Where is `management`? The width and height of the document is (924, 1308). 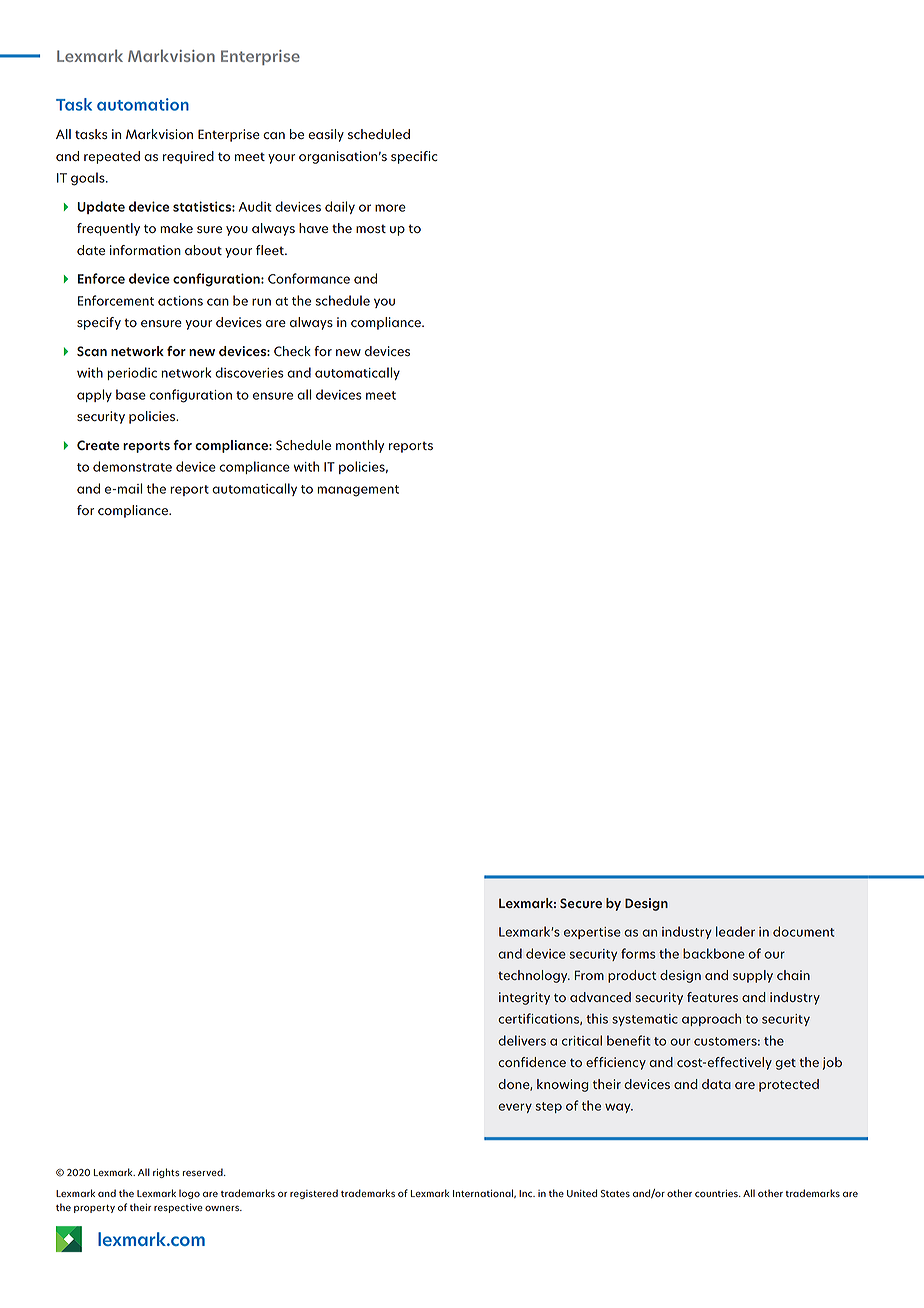
management is located at coordinates (358, 491).
